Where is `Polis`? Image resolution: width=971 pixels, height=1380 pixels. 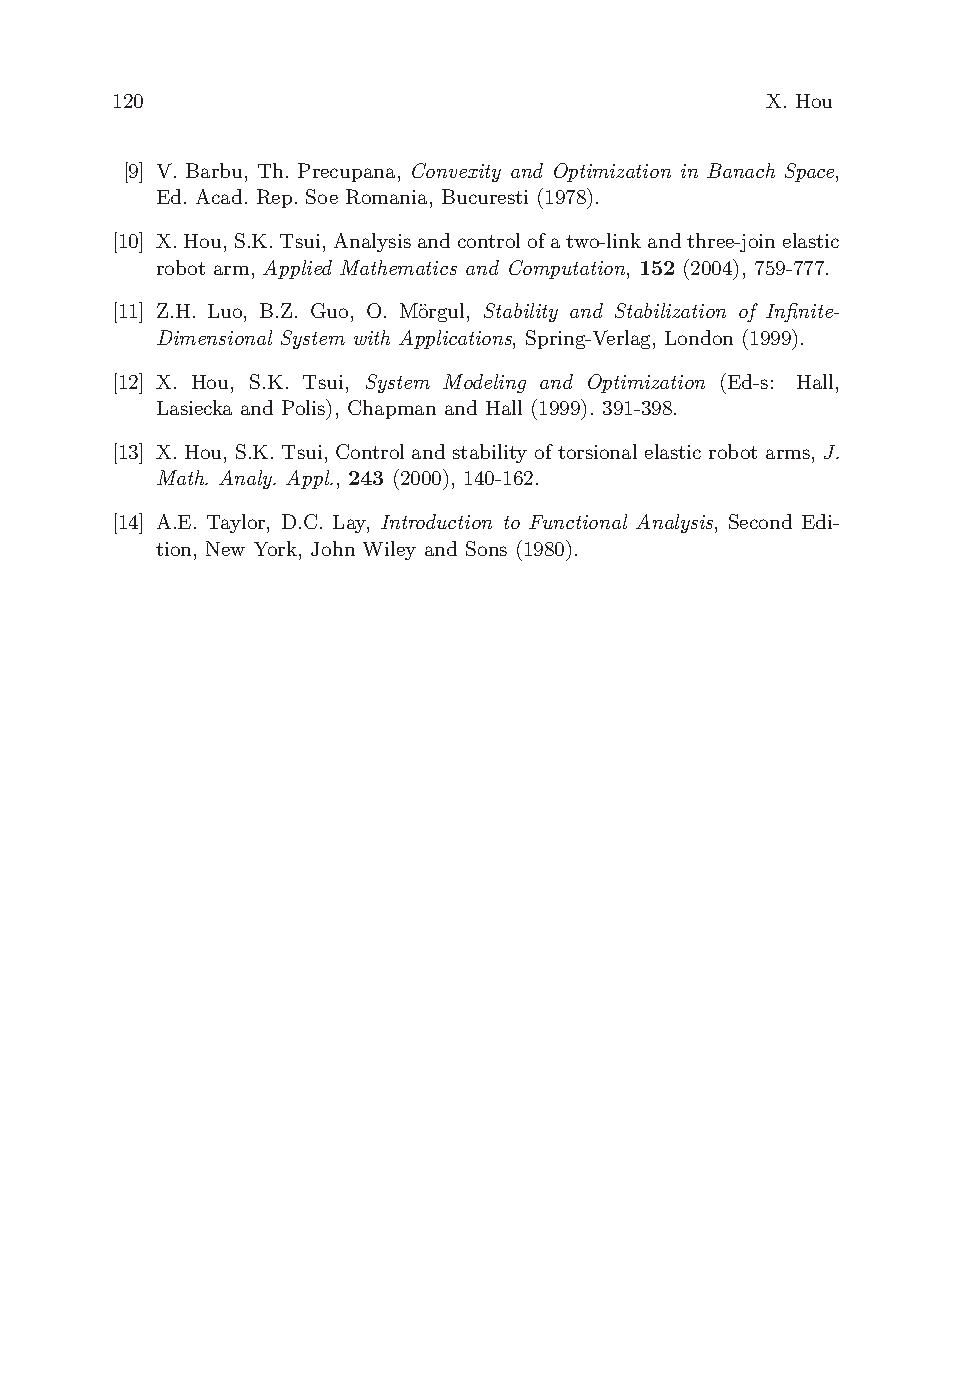
Polis is located at coordinates (305, 407).
